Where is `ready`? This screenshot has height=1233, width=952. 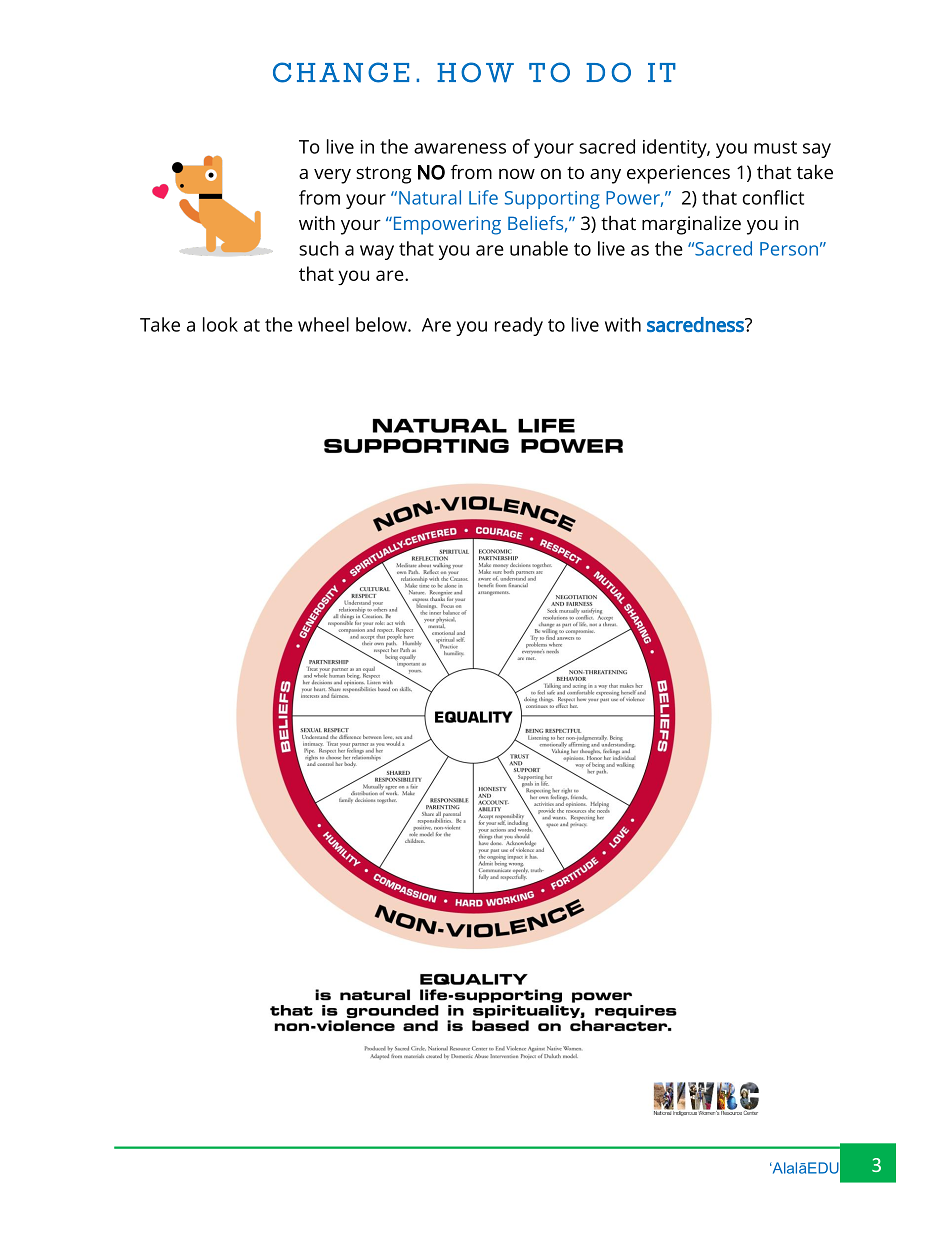 ready is located at coordinates (519, 326).
